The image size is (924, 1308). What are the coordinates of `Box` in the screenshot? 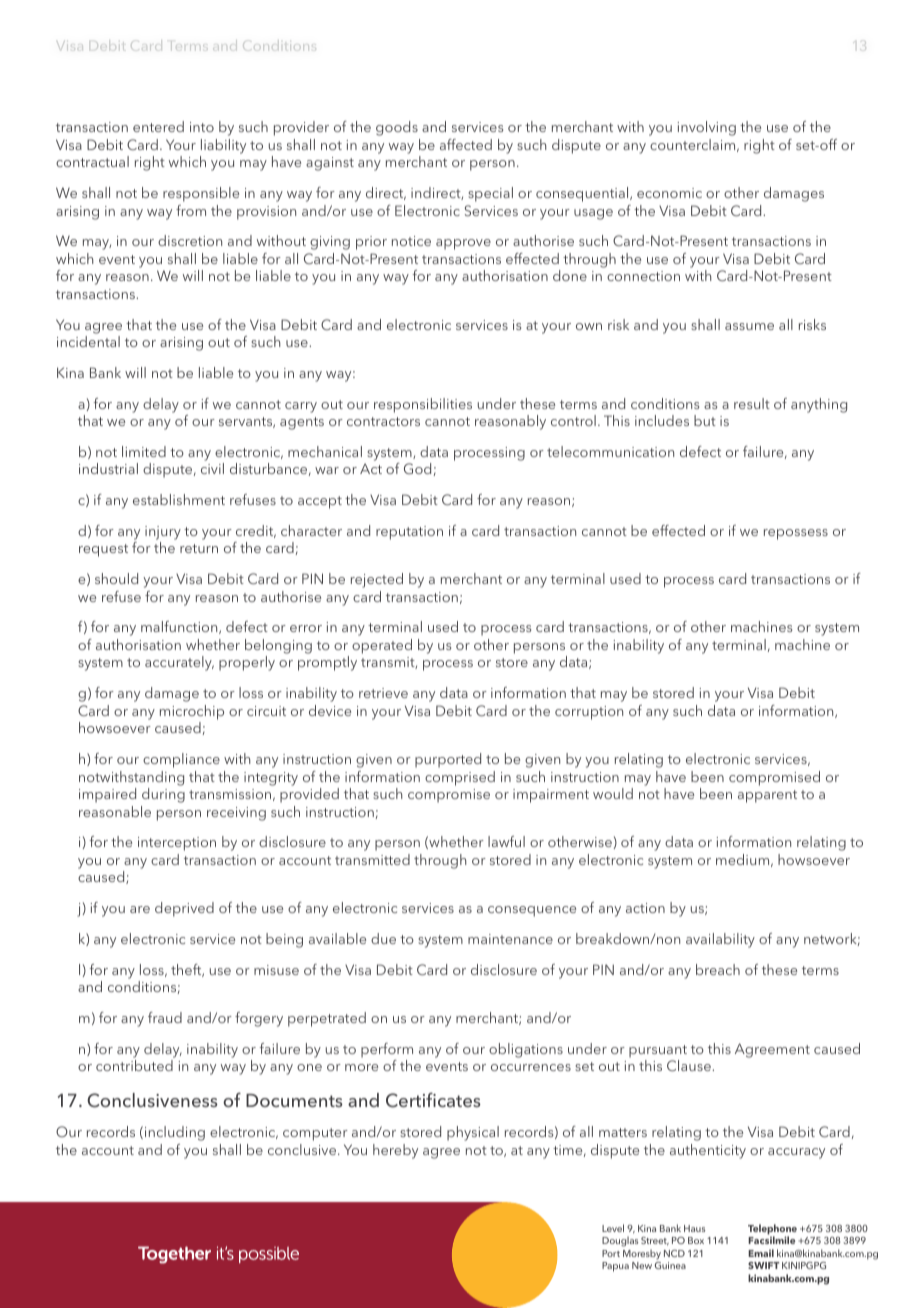 It's located at (696, 1240).
